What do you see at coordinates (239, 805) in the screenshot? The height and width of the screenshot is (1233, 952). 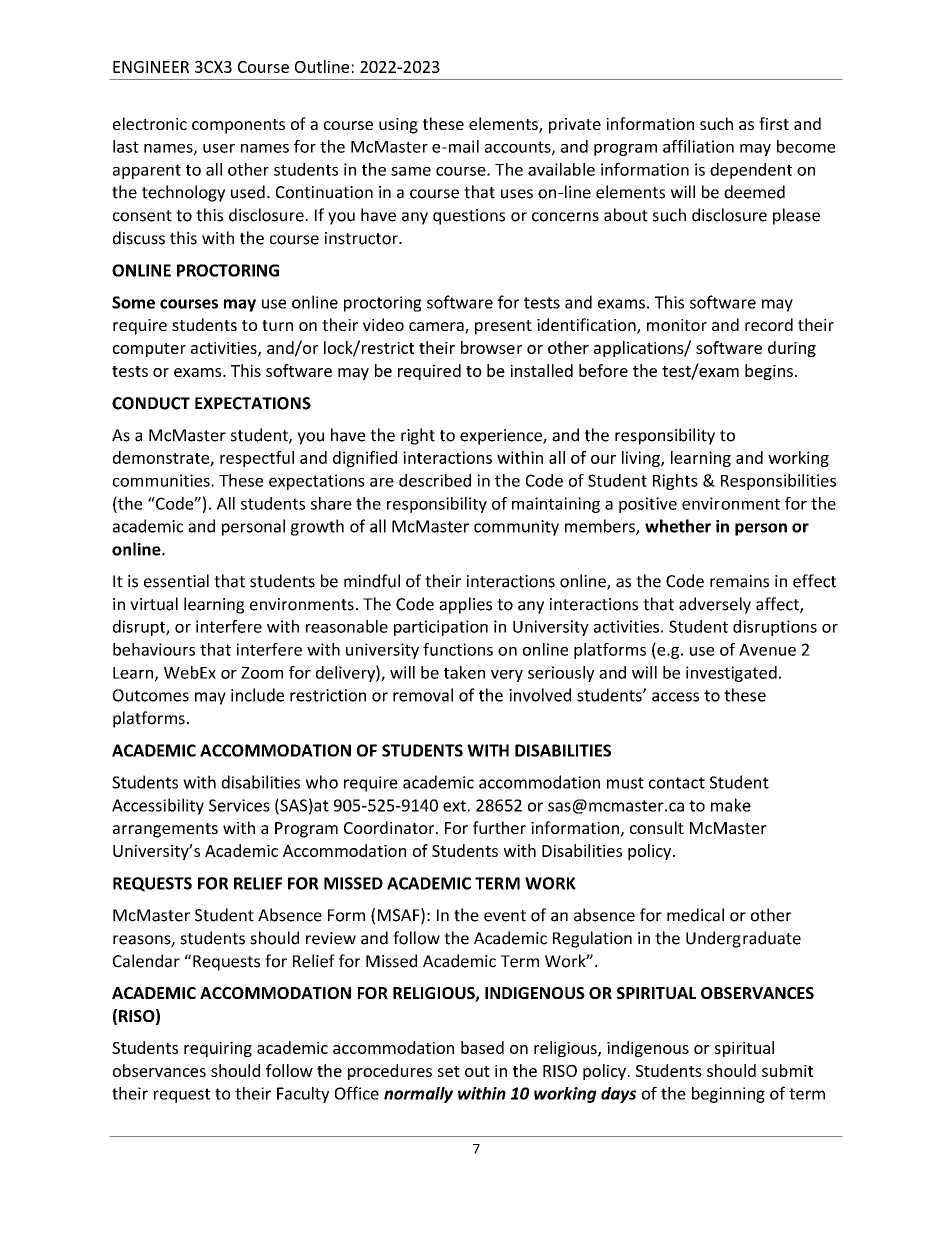 I see `Services` at bounding box center [239, 805].
